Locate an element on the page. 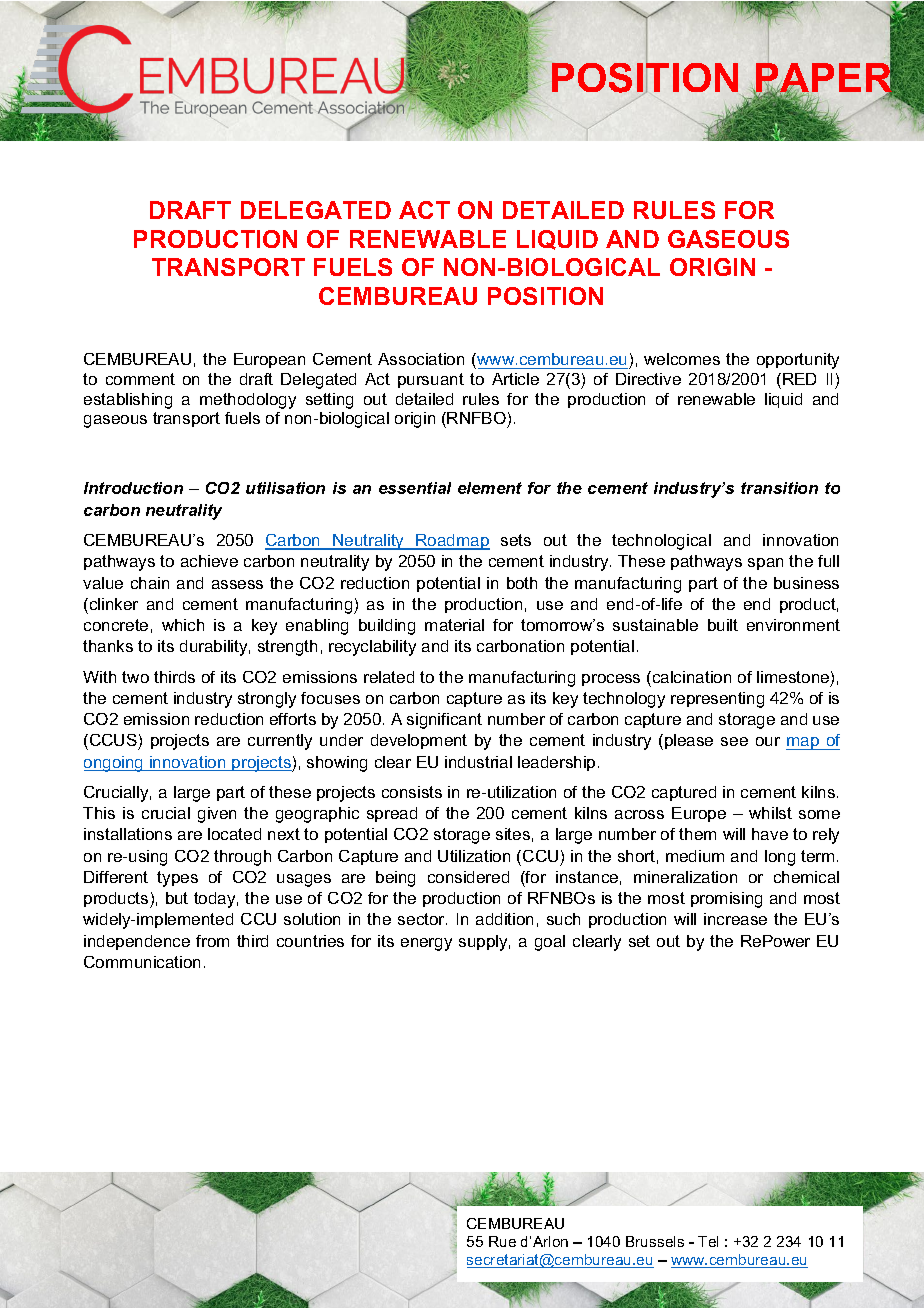  pursuant is located at coordinates (431, 380).
